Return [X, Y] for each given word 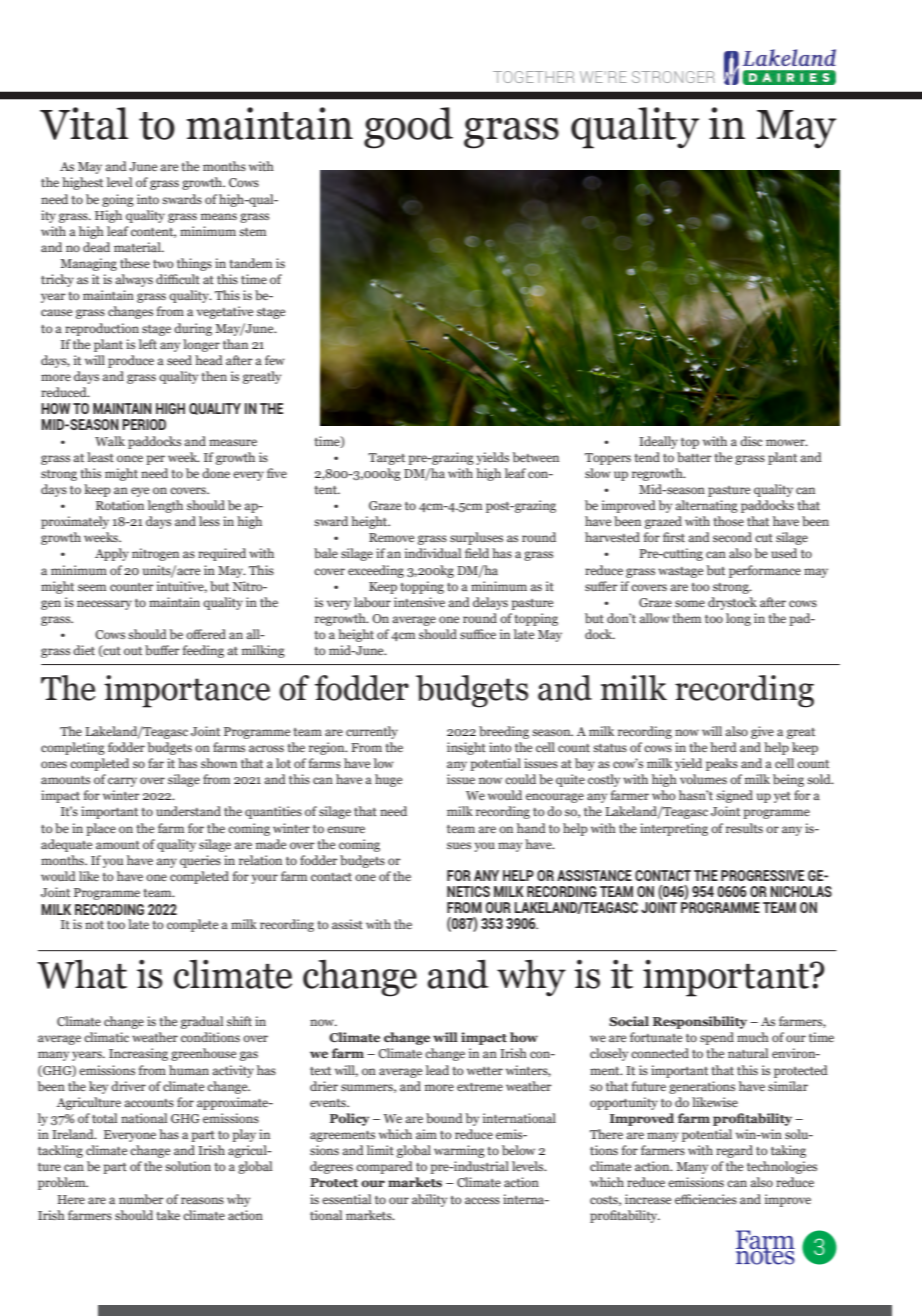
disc [751, 441]
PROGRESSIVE [762, 875]
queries [200, 861]
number [141, 1199]
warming [459, 1151]
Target [386, 459]
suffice [478, 634]
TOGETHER [533, 77]
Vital [84, 123]
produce [131, 361]
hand [531, 828]
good [408, 128]
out [133, 651]
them [686, 618]
